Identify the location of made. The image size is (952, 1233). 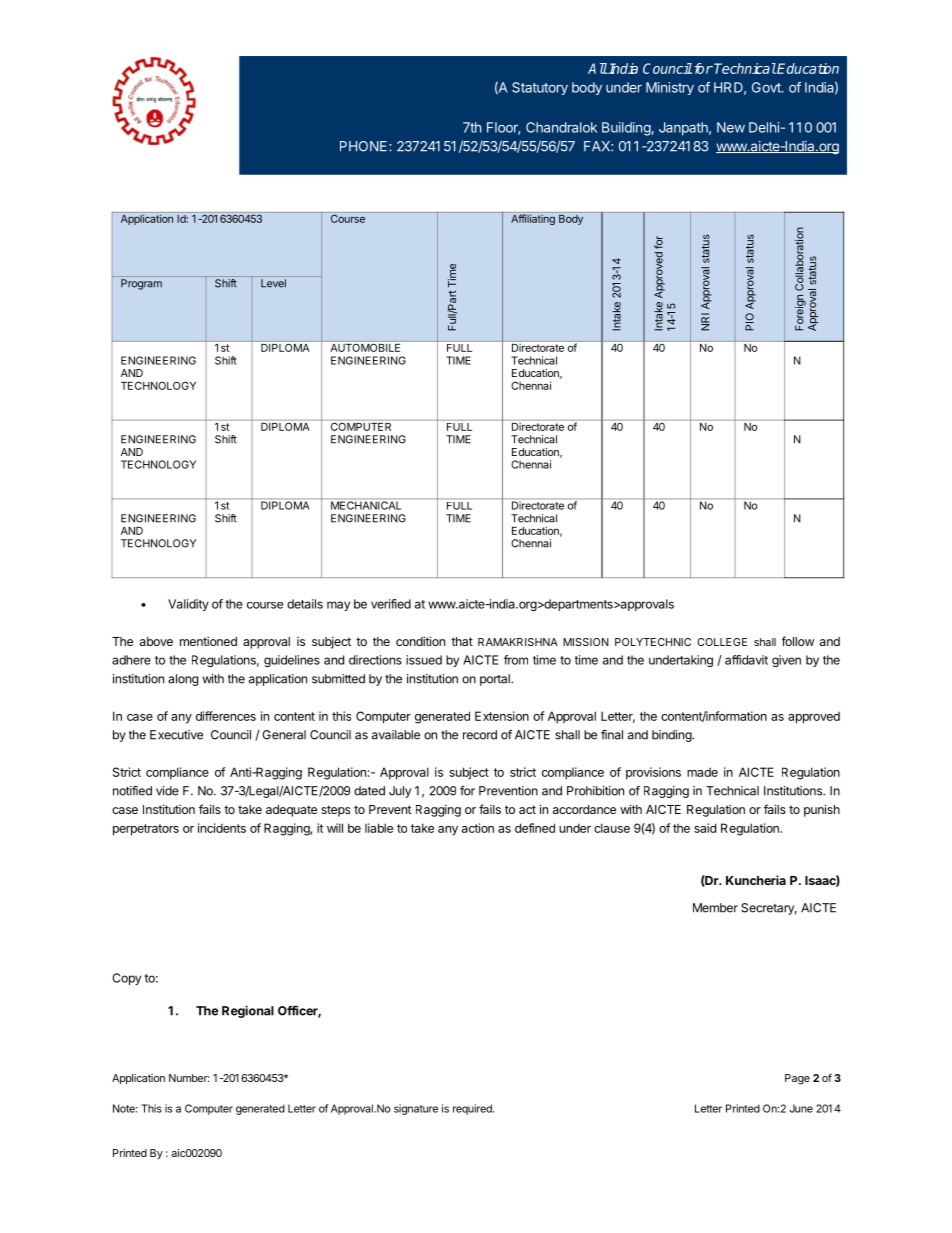
(702, 772).
